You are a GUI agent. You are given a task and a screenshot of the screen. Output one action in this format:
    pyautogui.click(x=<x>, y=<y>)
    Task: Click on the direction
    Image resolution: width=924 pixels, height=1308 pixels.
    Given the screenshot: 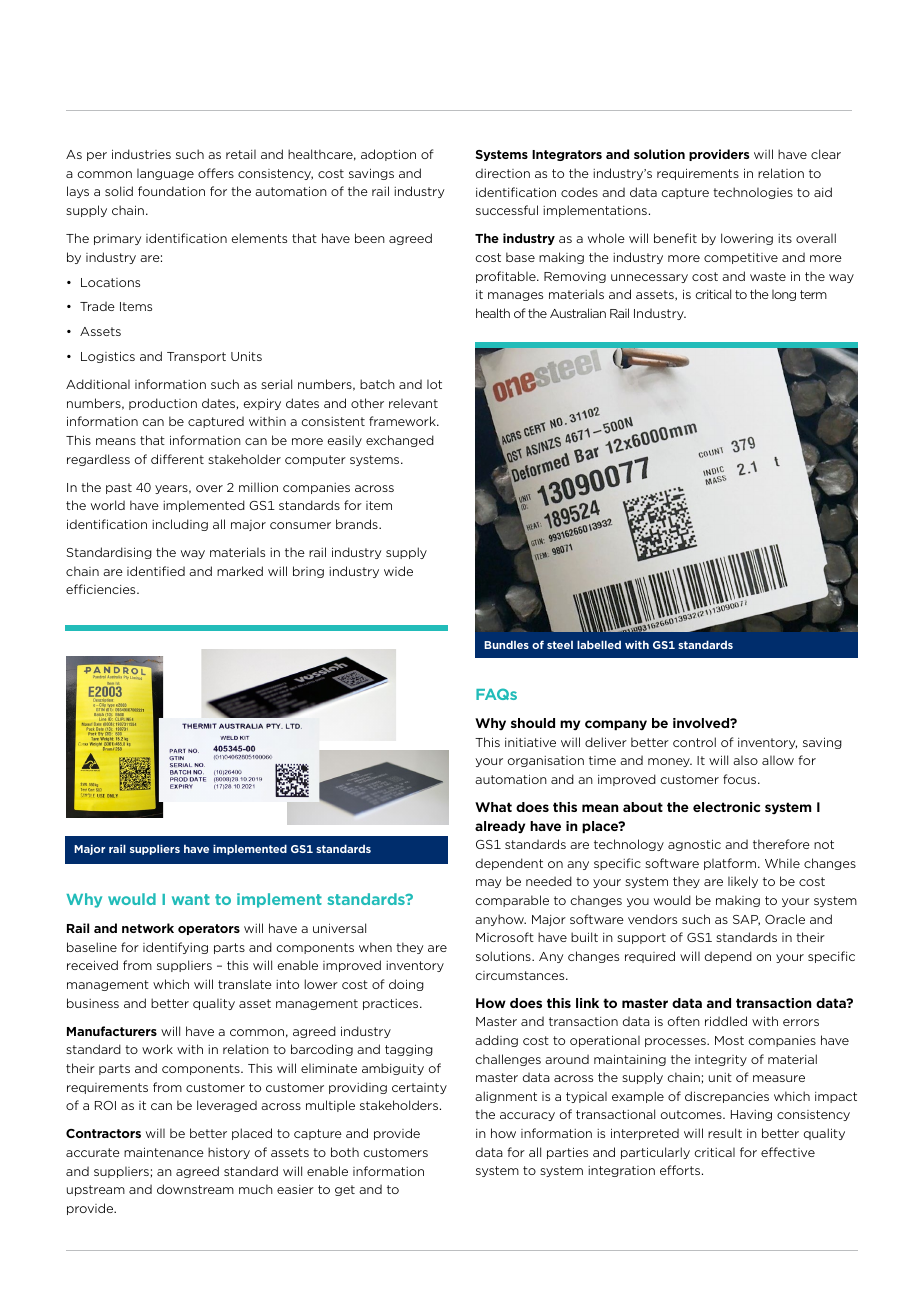 What is the action you would take?
    pyautogui.click(x=503, y=173)
